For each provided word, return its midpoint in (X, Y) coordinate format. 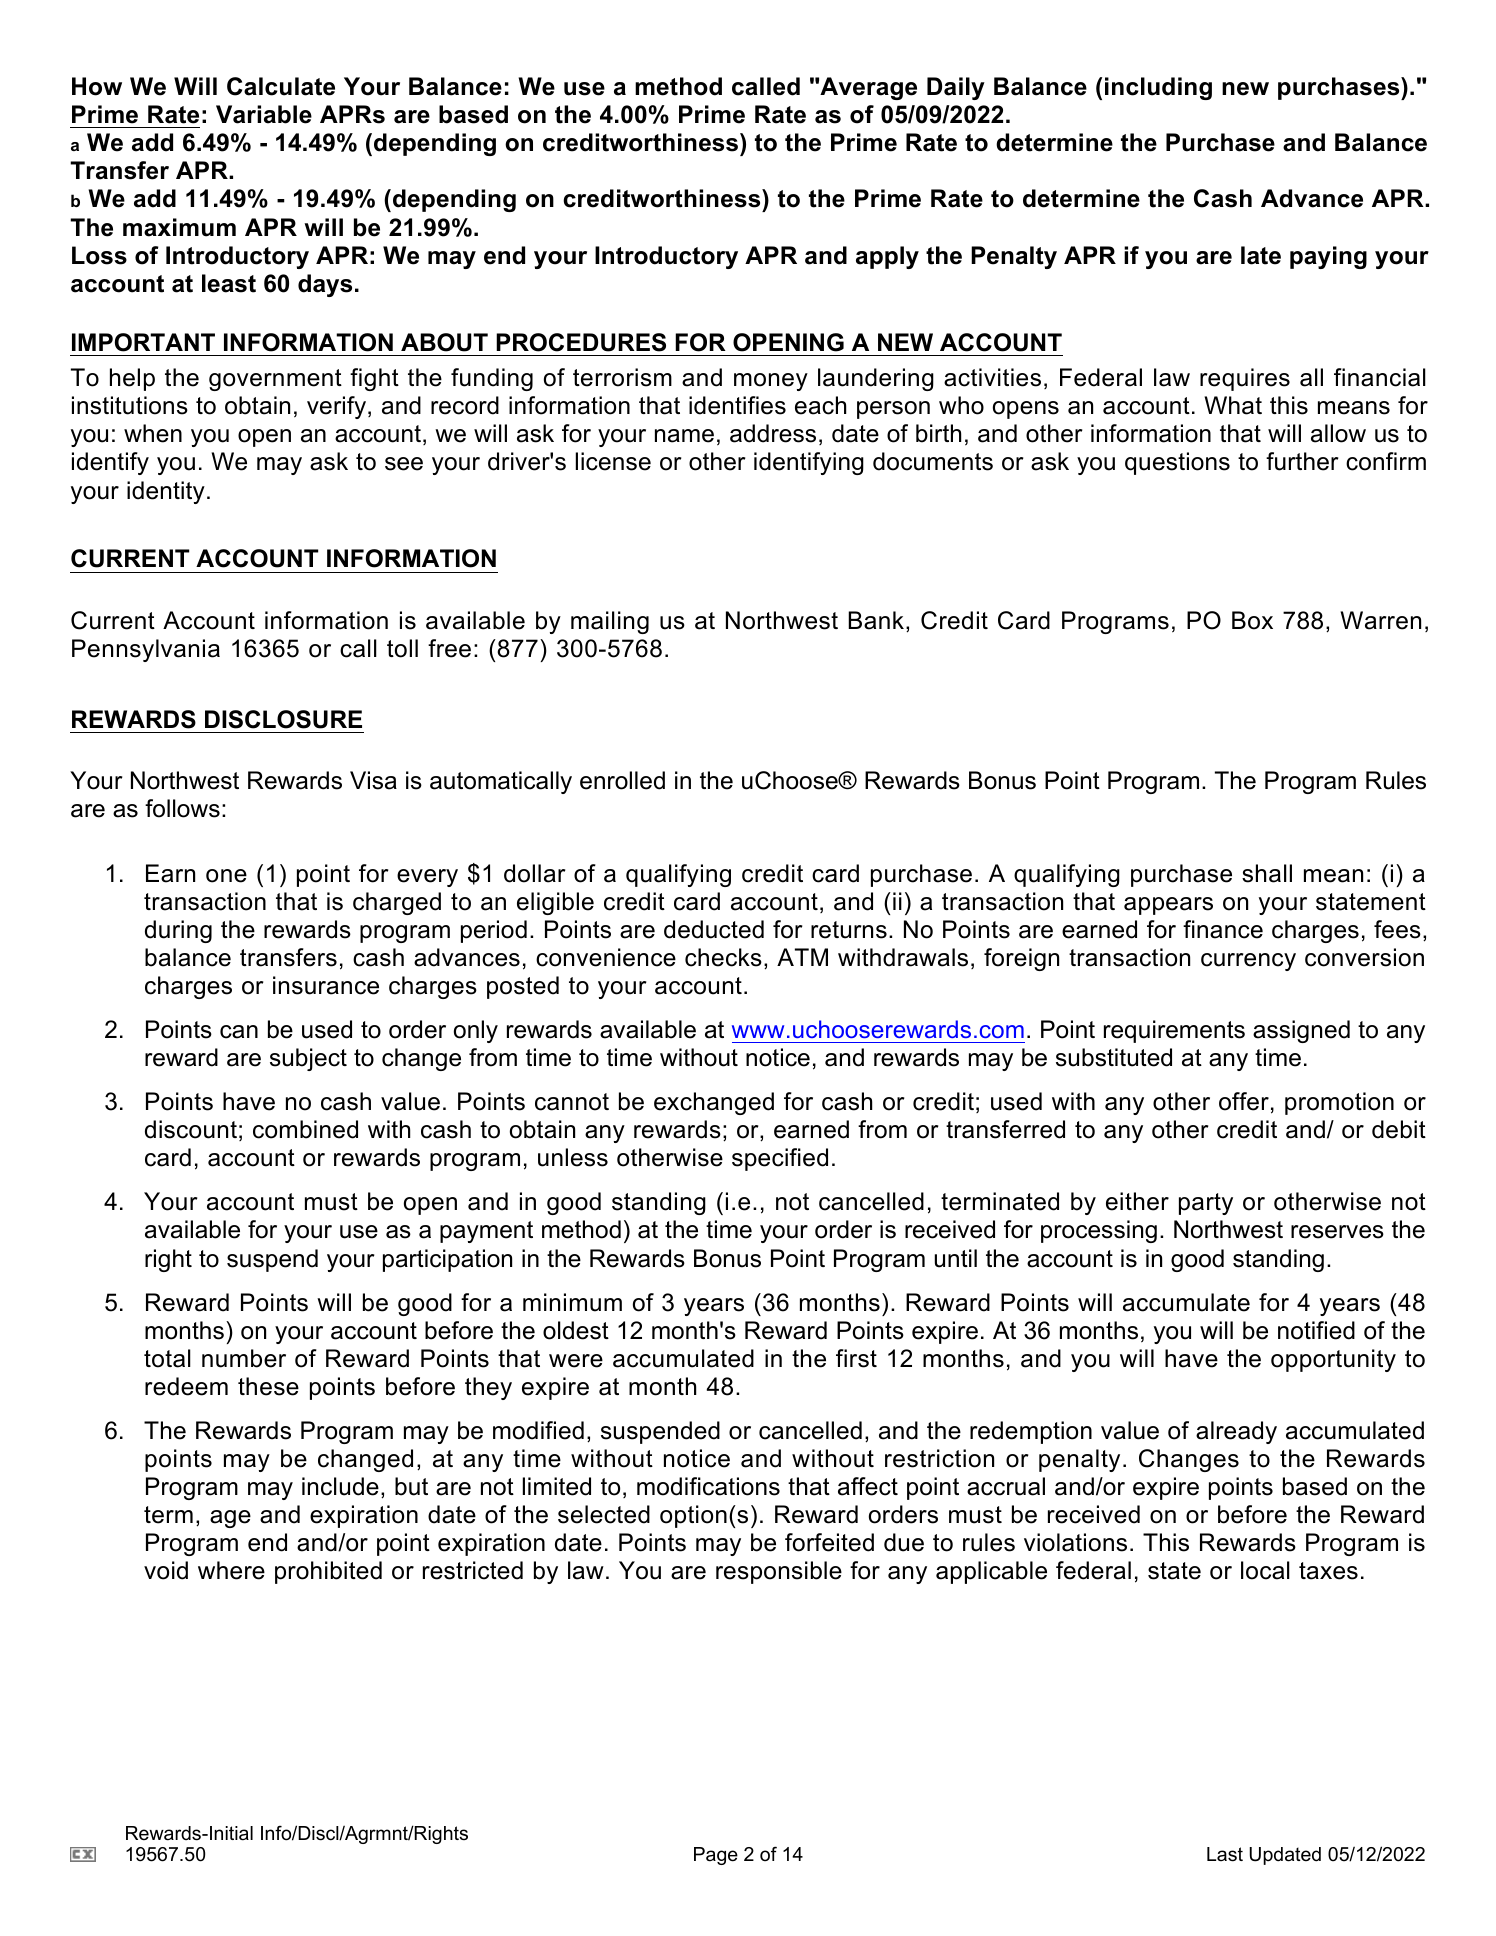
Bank (877, 621)
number (244, 1358)
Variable (264, 114)
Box (1252, 620)
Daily (956, 88)
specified (780, 1159)
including (1158, 88)
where (231, 1570)
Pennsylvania (146, 650)
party (1206, 1204)
